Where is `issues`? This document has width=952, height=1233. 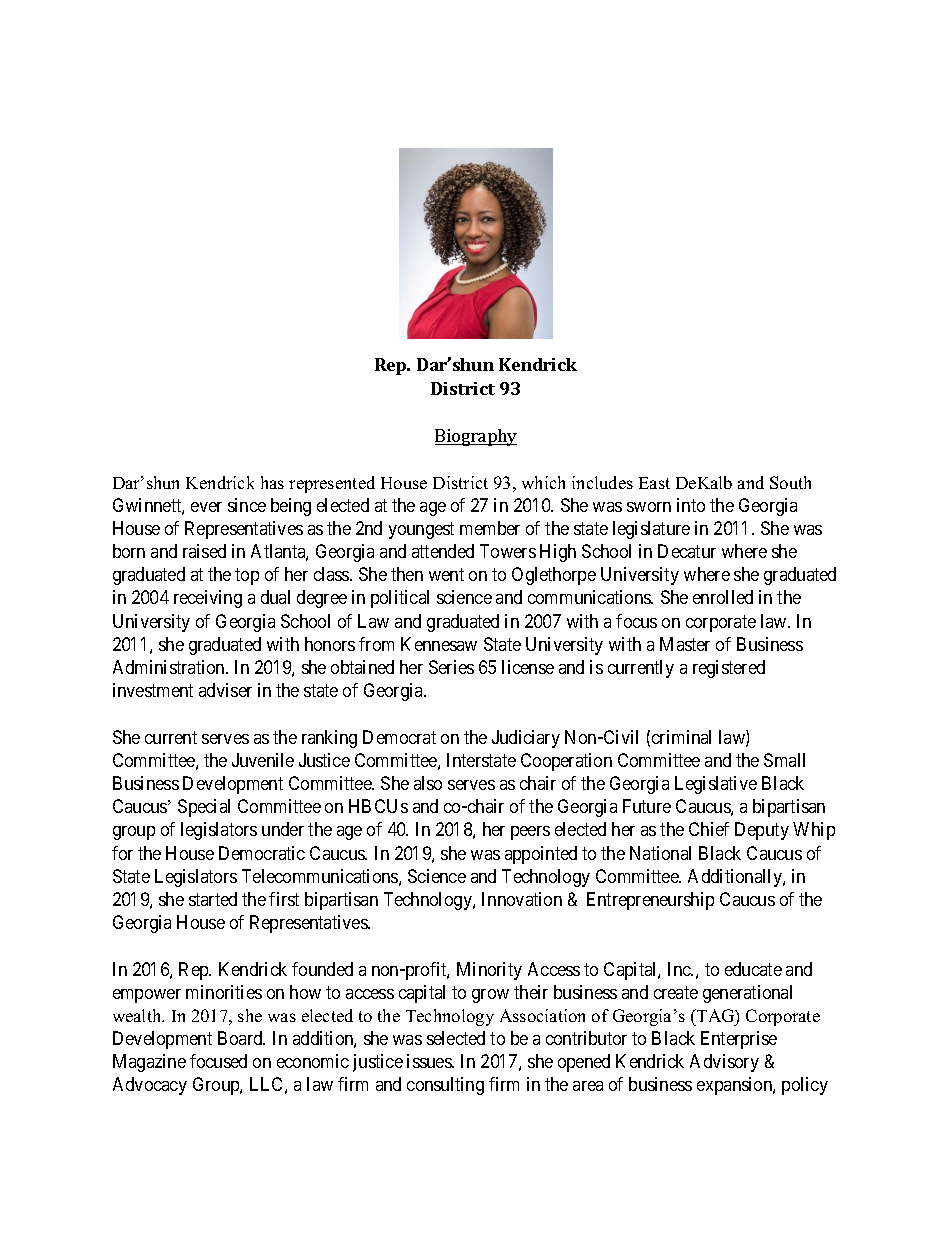
issues is located at coordinates (430, 1061).
